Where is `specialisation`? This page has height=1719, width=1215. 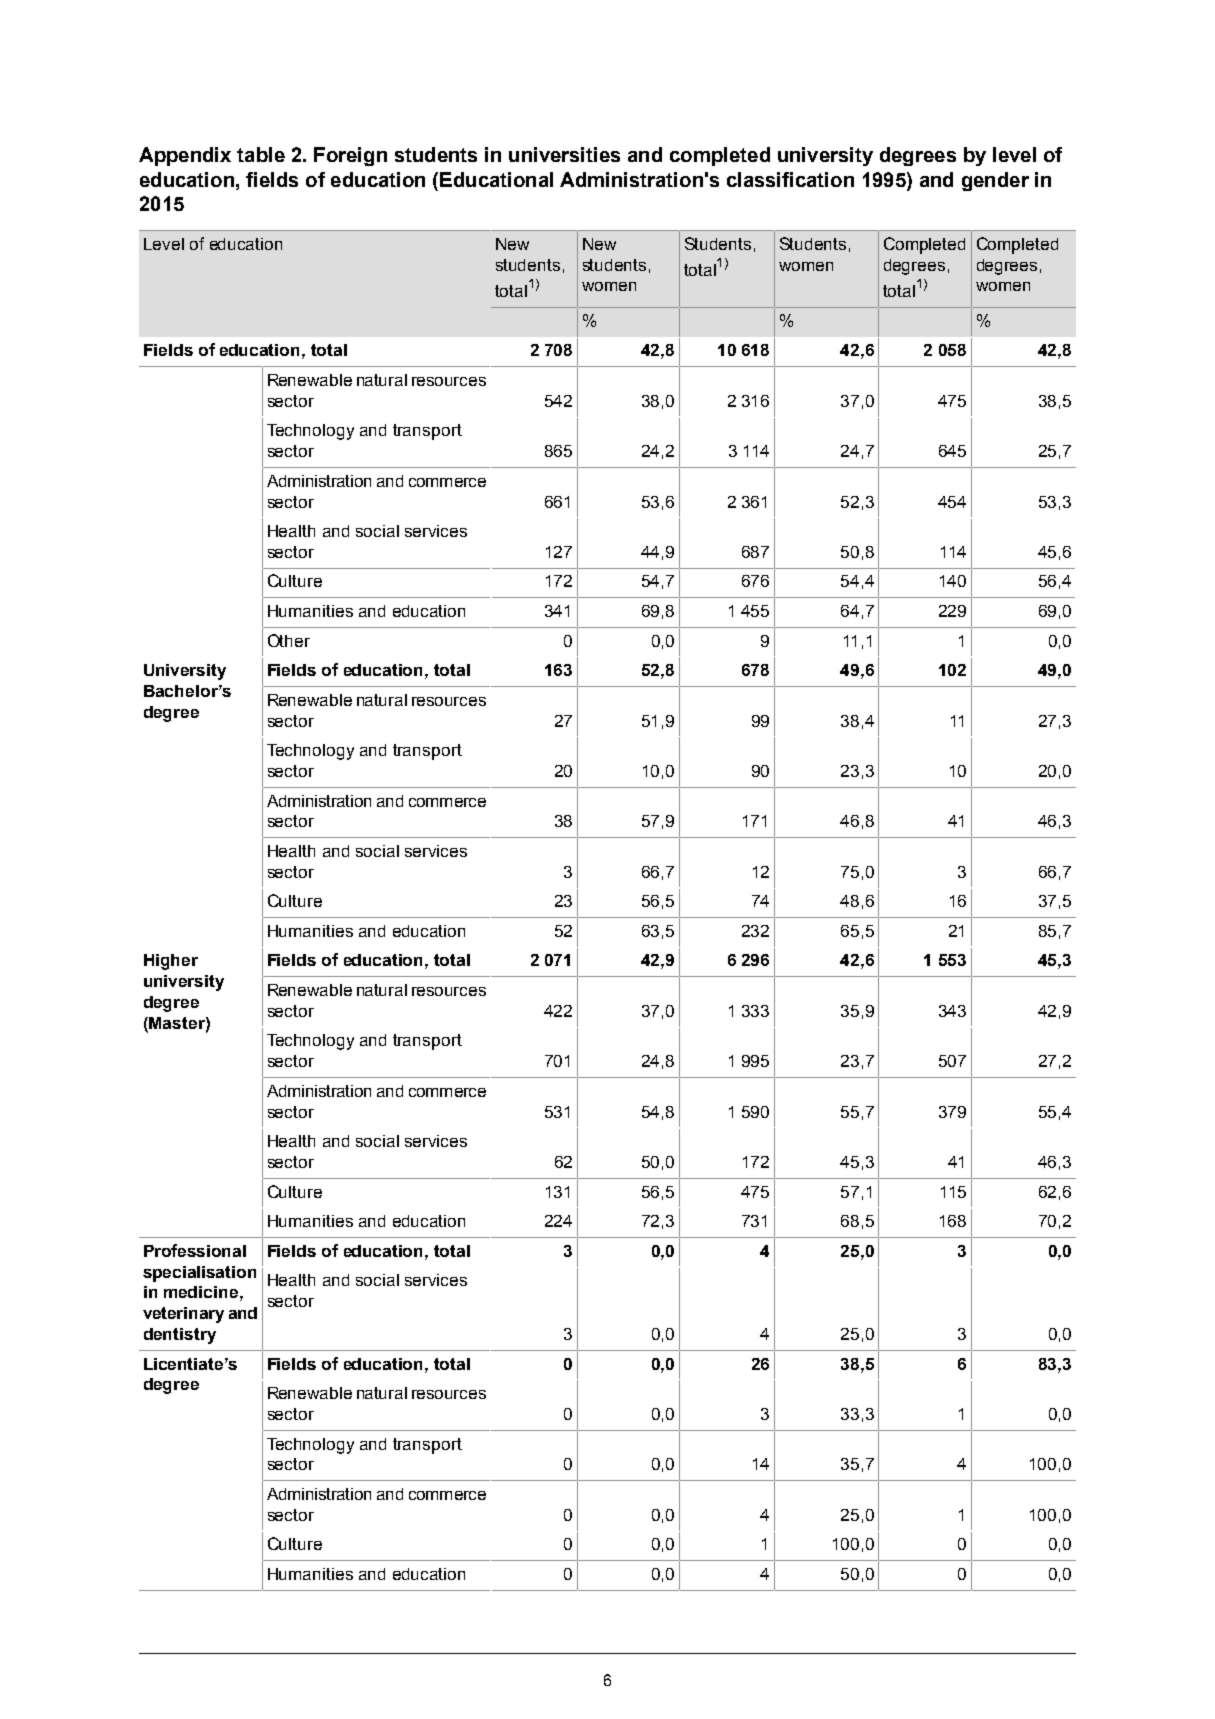 specialisation is located at coordinates (199, 1274).
